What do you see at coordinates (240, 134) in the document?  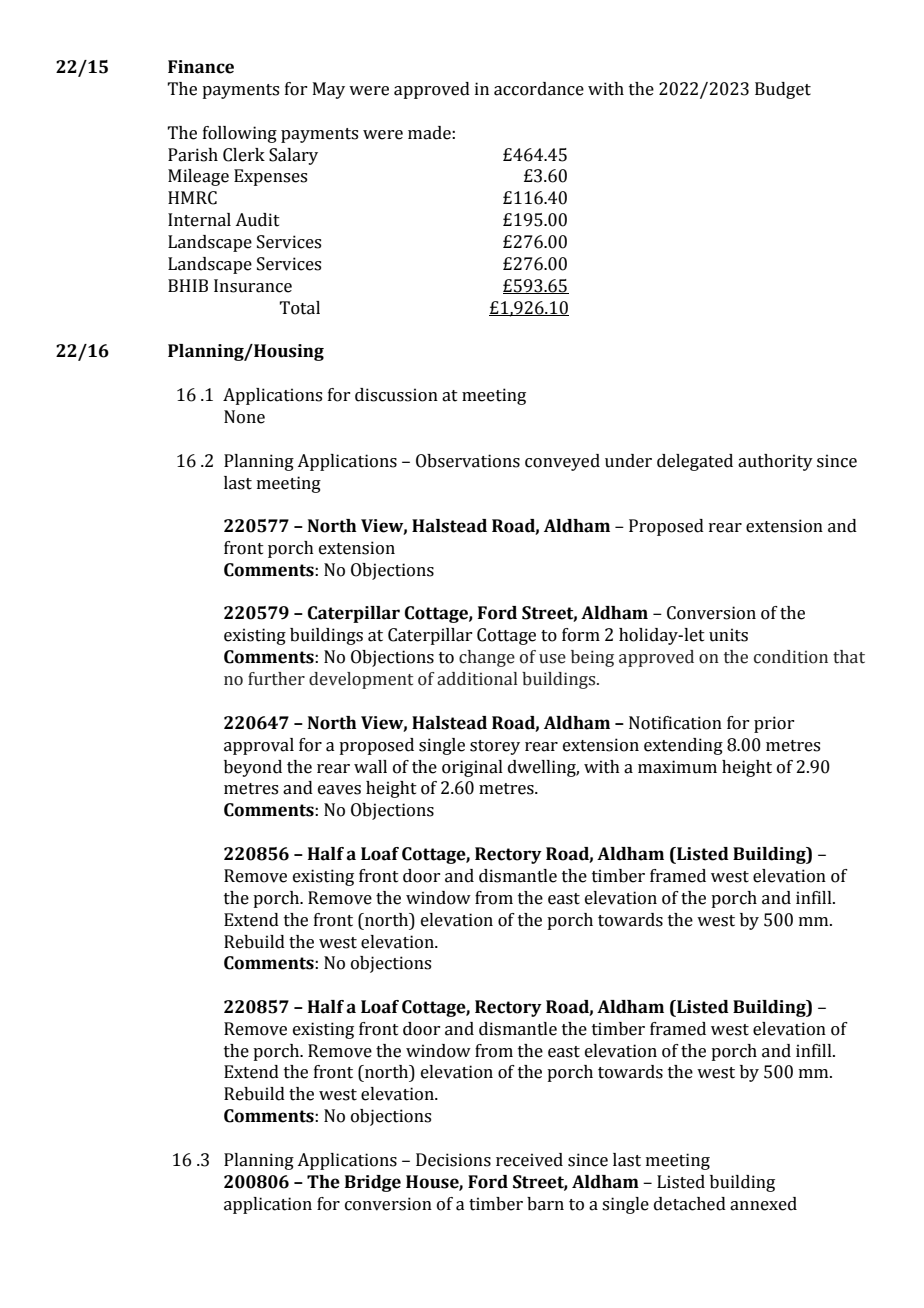 I see `following` at bounding box center [240, 134].
